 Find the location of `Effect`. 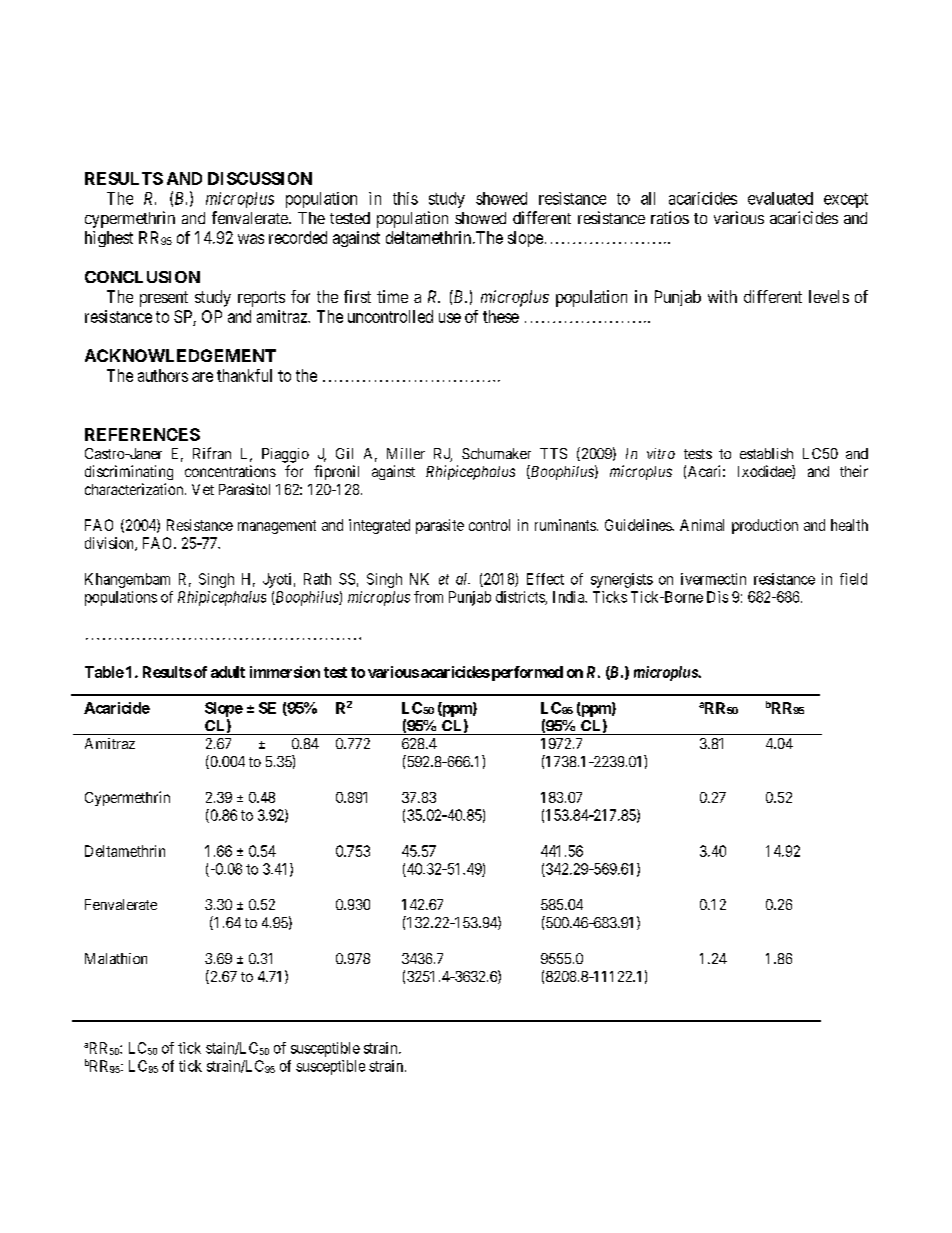

Effect is located at coordinates (545, 579).
